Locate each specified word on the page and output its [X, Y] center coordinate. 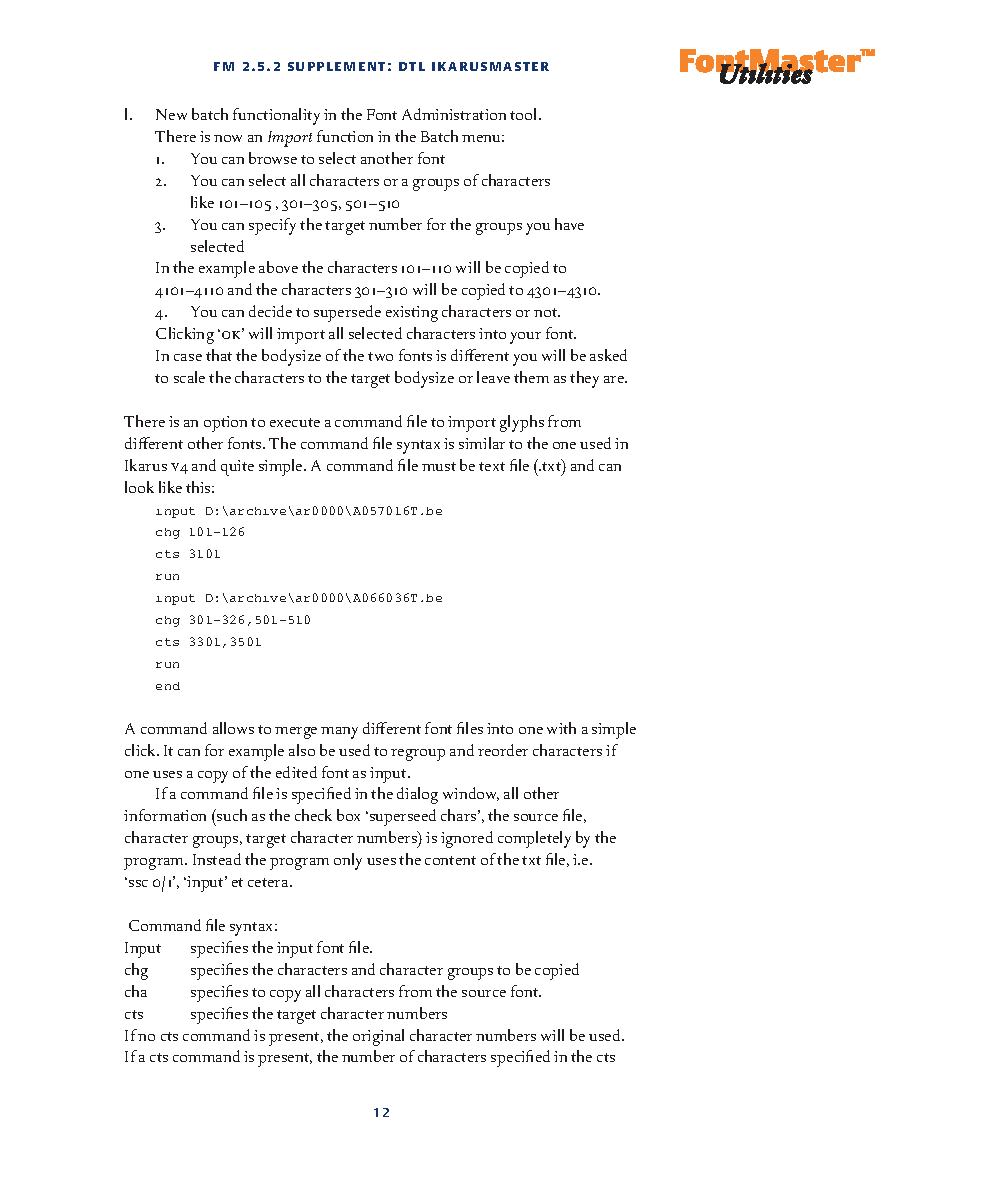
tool [525, 114]
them [531, 377]
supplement [336, 66]
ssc [138, 883]
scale [189, 377]
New [171, 114]
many [339, 733]
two [380, 356]
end [168, 686]
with [561, 728]
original [378, 1037]
